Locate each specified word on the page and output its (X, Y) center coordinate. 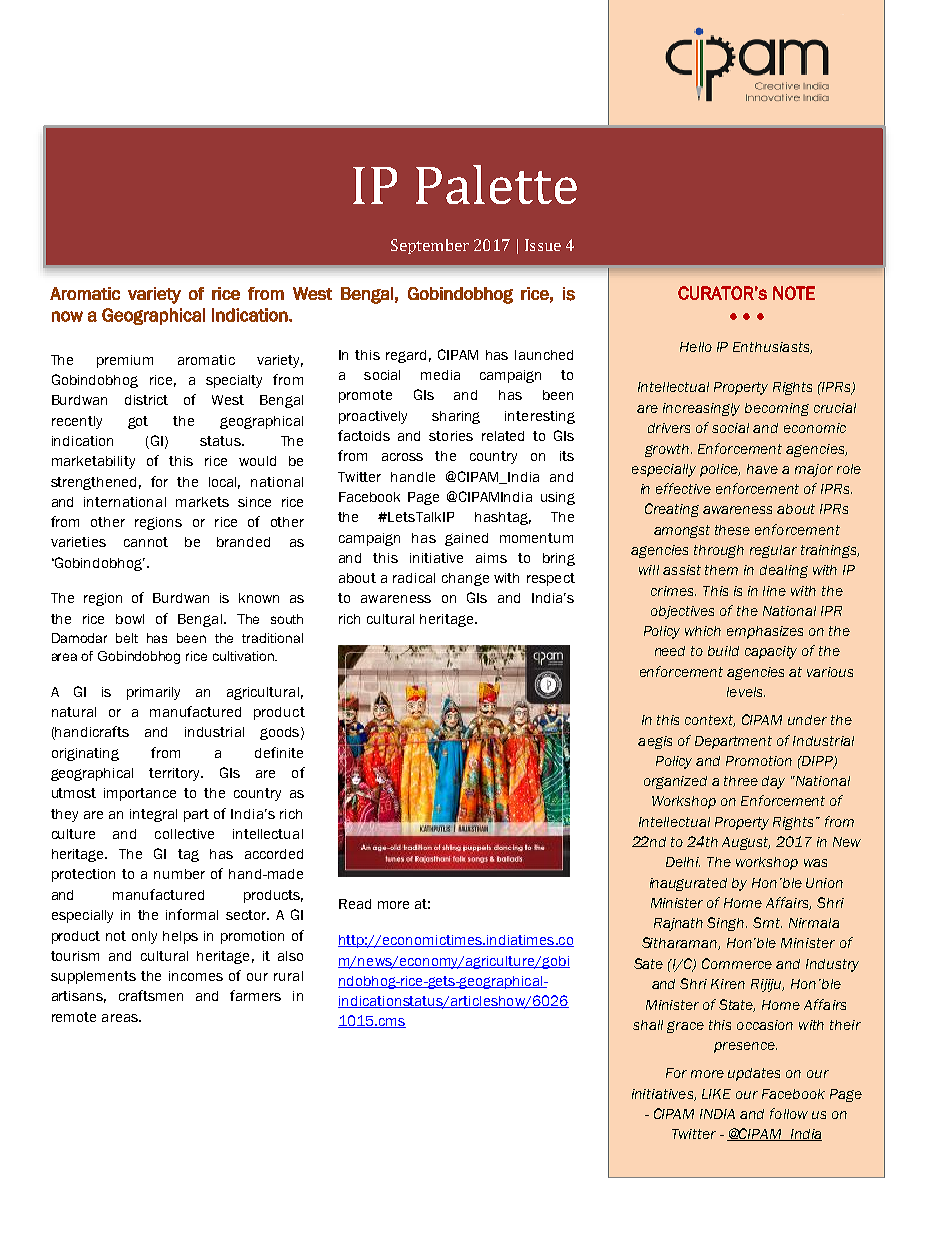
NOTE (794, 293)
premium (125, 361)
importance (140, 794)
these (732, 530)
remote (74, 1017)
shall (648, 1025)
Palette (496, 184)
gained (466, 539)
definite (279, 752)
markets (202, 502)
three (741, 781)
